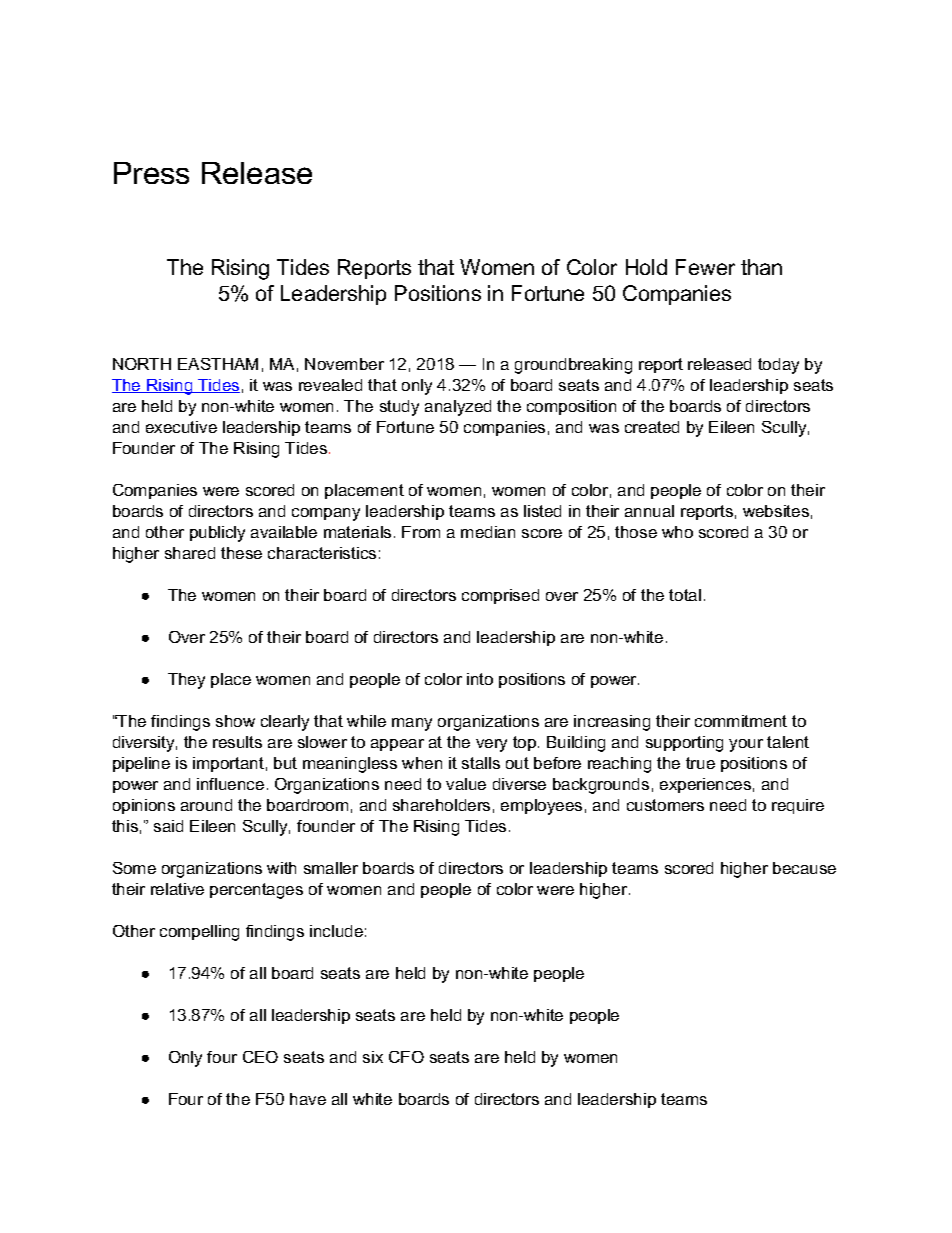  What do you see at coordinates (705, 267) in the page?
I see `Fewer` at bounding box center [705, 267].
